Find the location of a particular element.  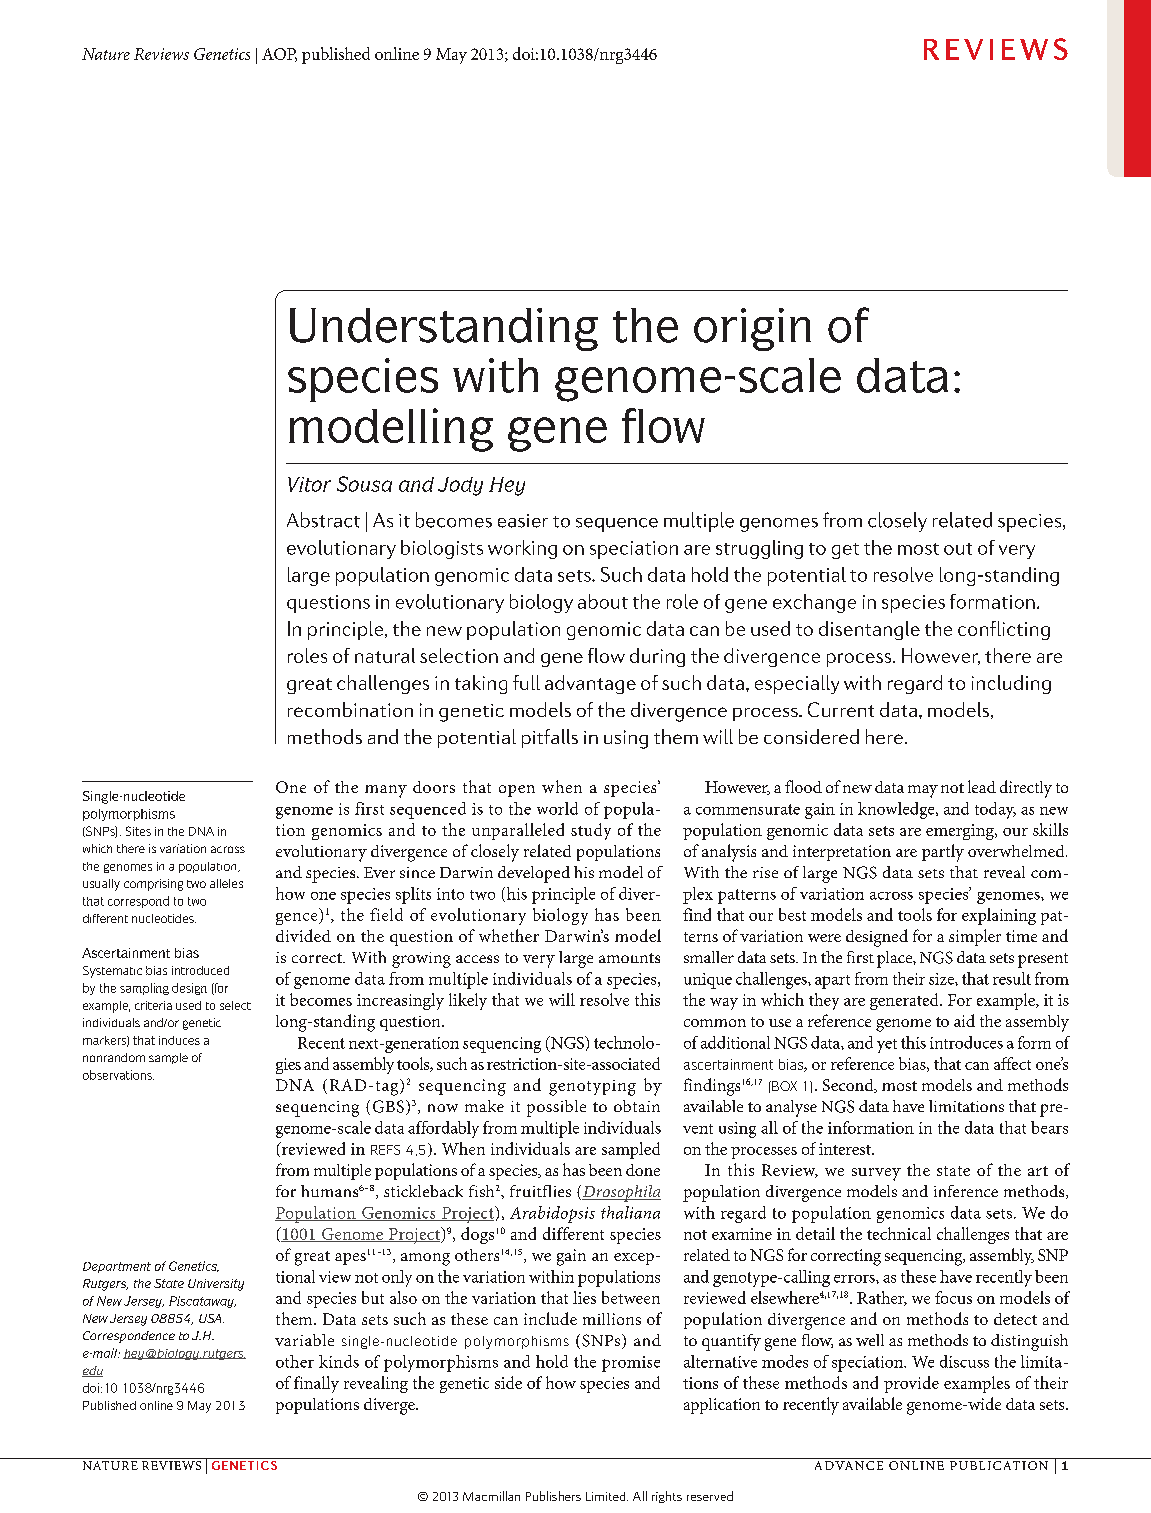

Publishers is located at coordinates (553, 1496).
